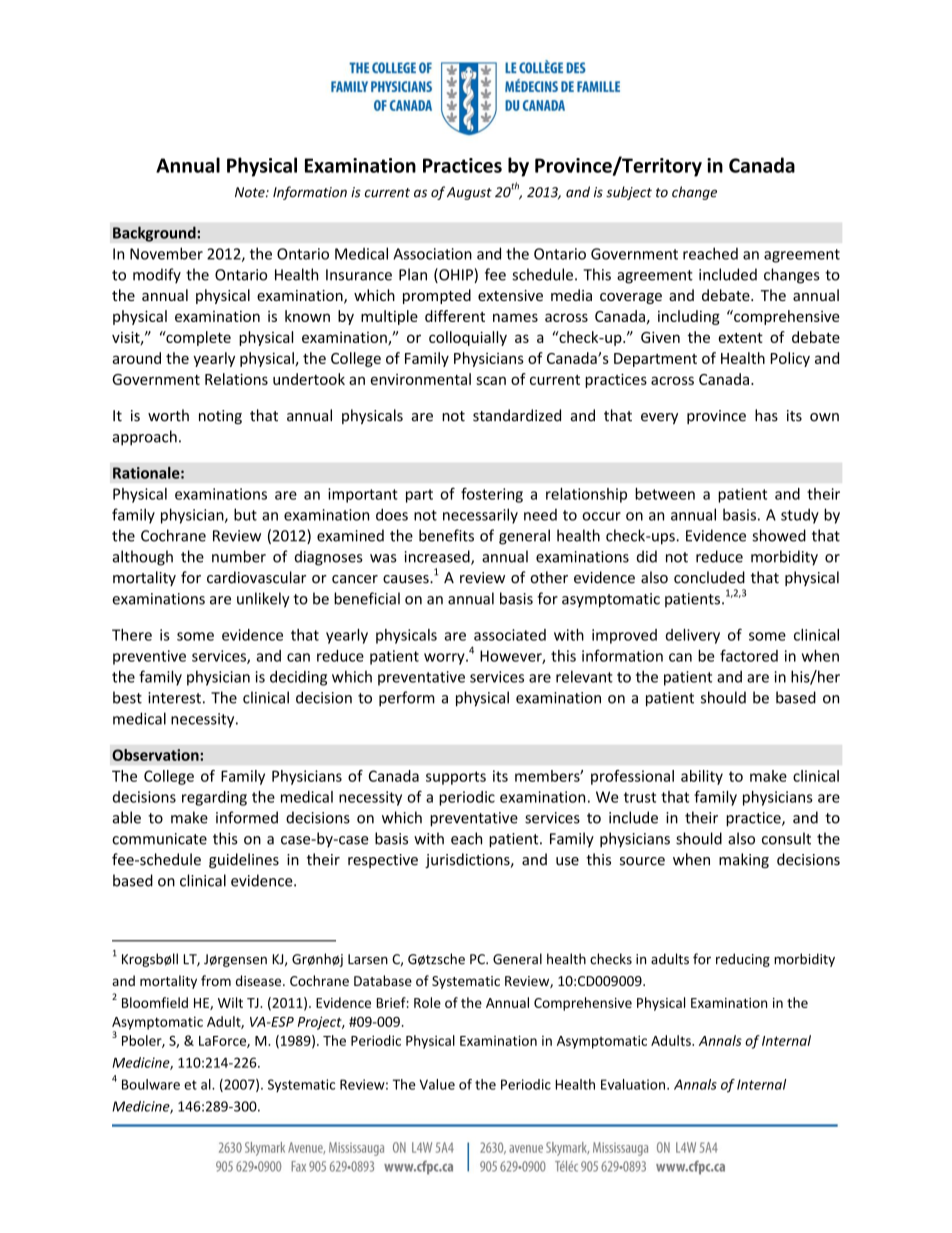 Image resolution: width=952 pixels, height=1233 pixels. I want to click on Evaluation, so click(633, 1084).
